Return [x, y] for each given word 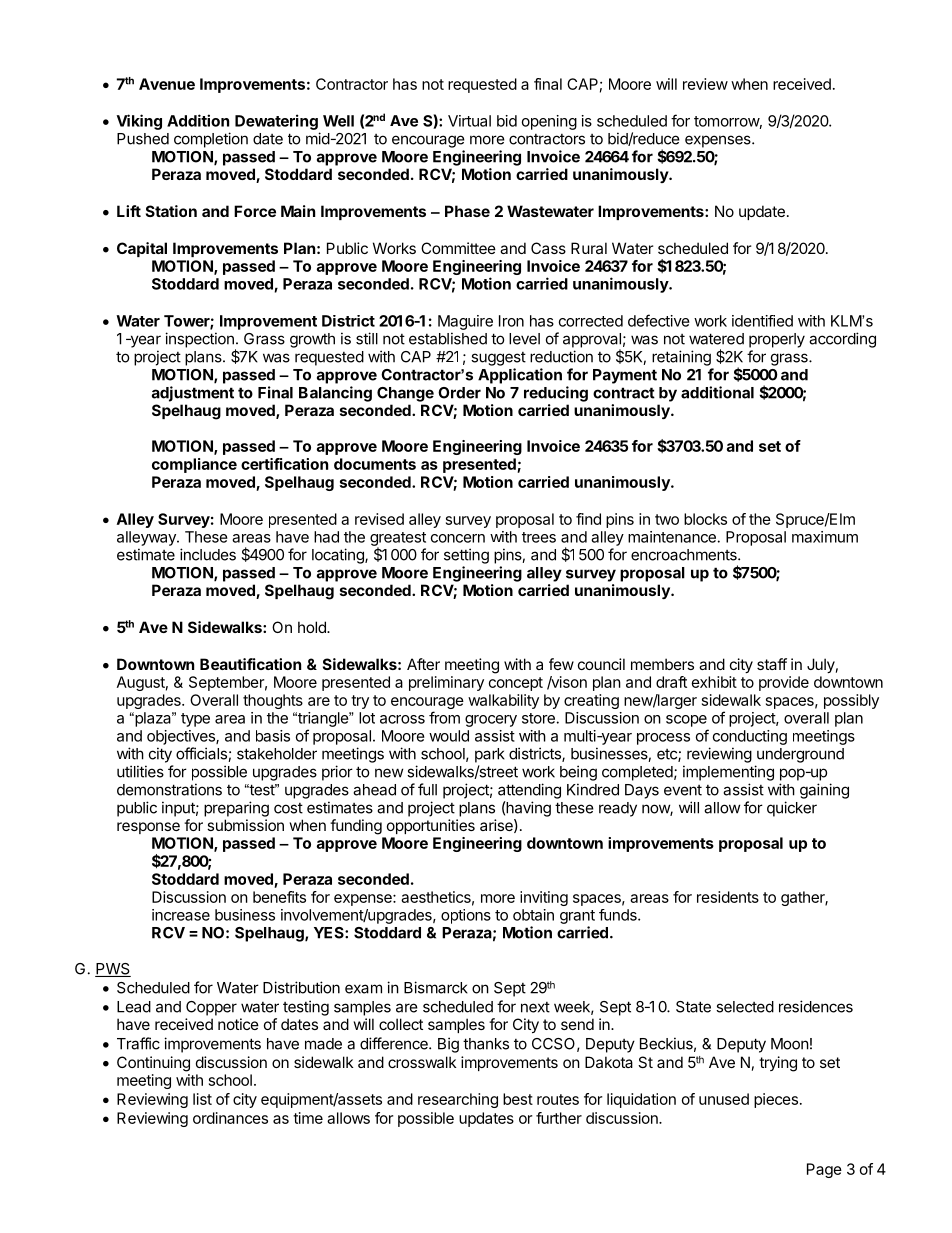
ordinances [230, 1118]
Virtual [469, 121]
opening [549, 122]
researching [458, 1100]
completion [211, 140]
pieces [776, 1100]
